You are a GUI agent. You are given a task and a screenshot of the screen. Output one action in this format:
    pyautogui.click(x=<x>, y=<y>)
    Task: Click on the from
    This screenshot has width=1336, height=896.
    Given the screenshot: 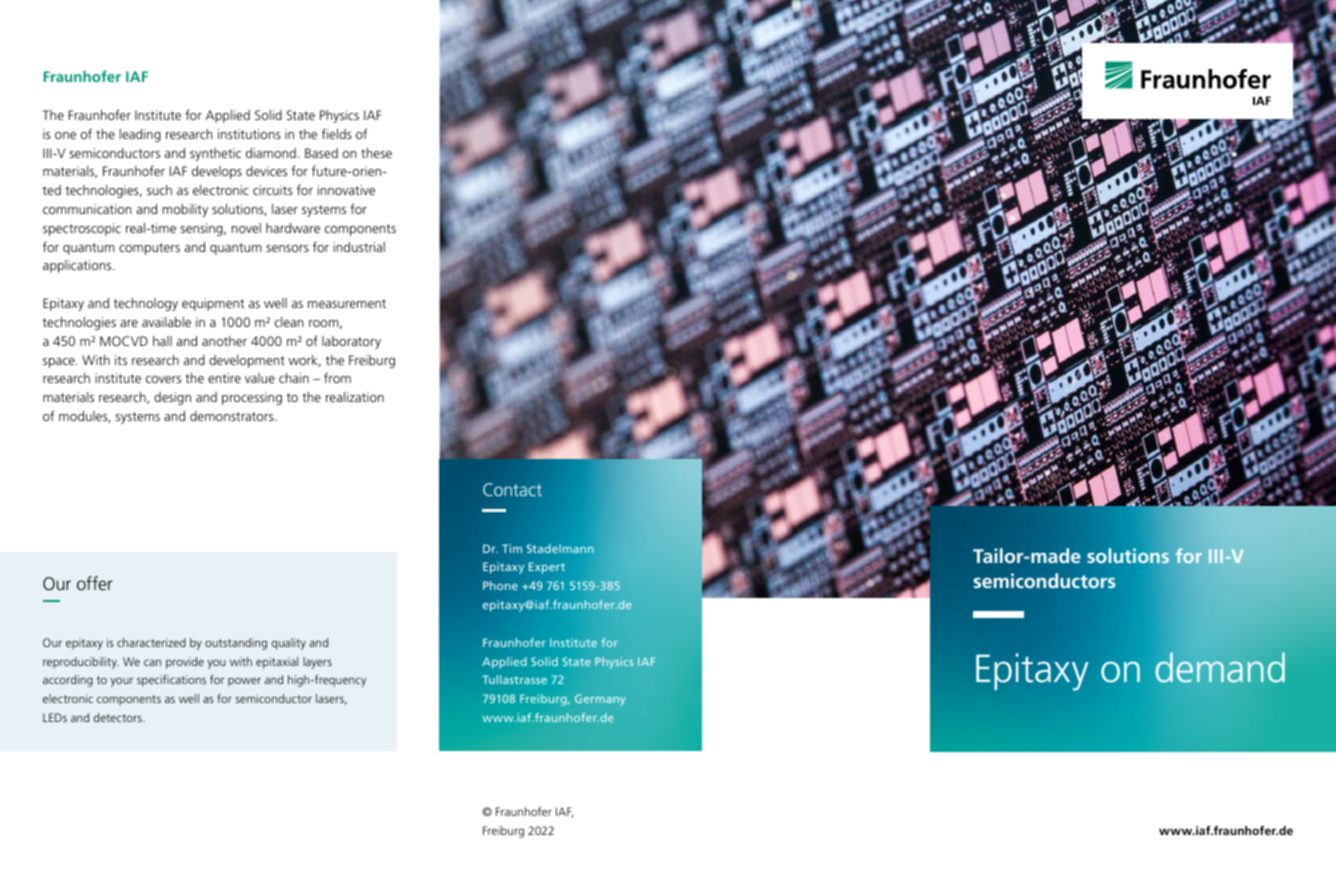 What is the action you would take?
    pyautogui.click(x=337, y=377)
